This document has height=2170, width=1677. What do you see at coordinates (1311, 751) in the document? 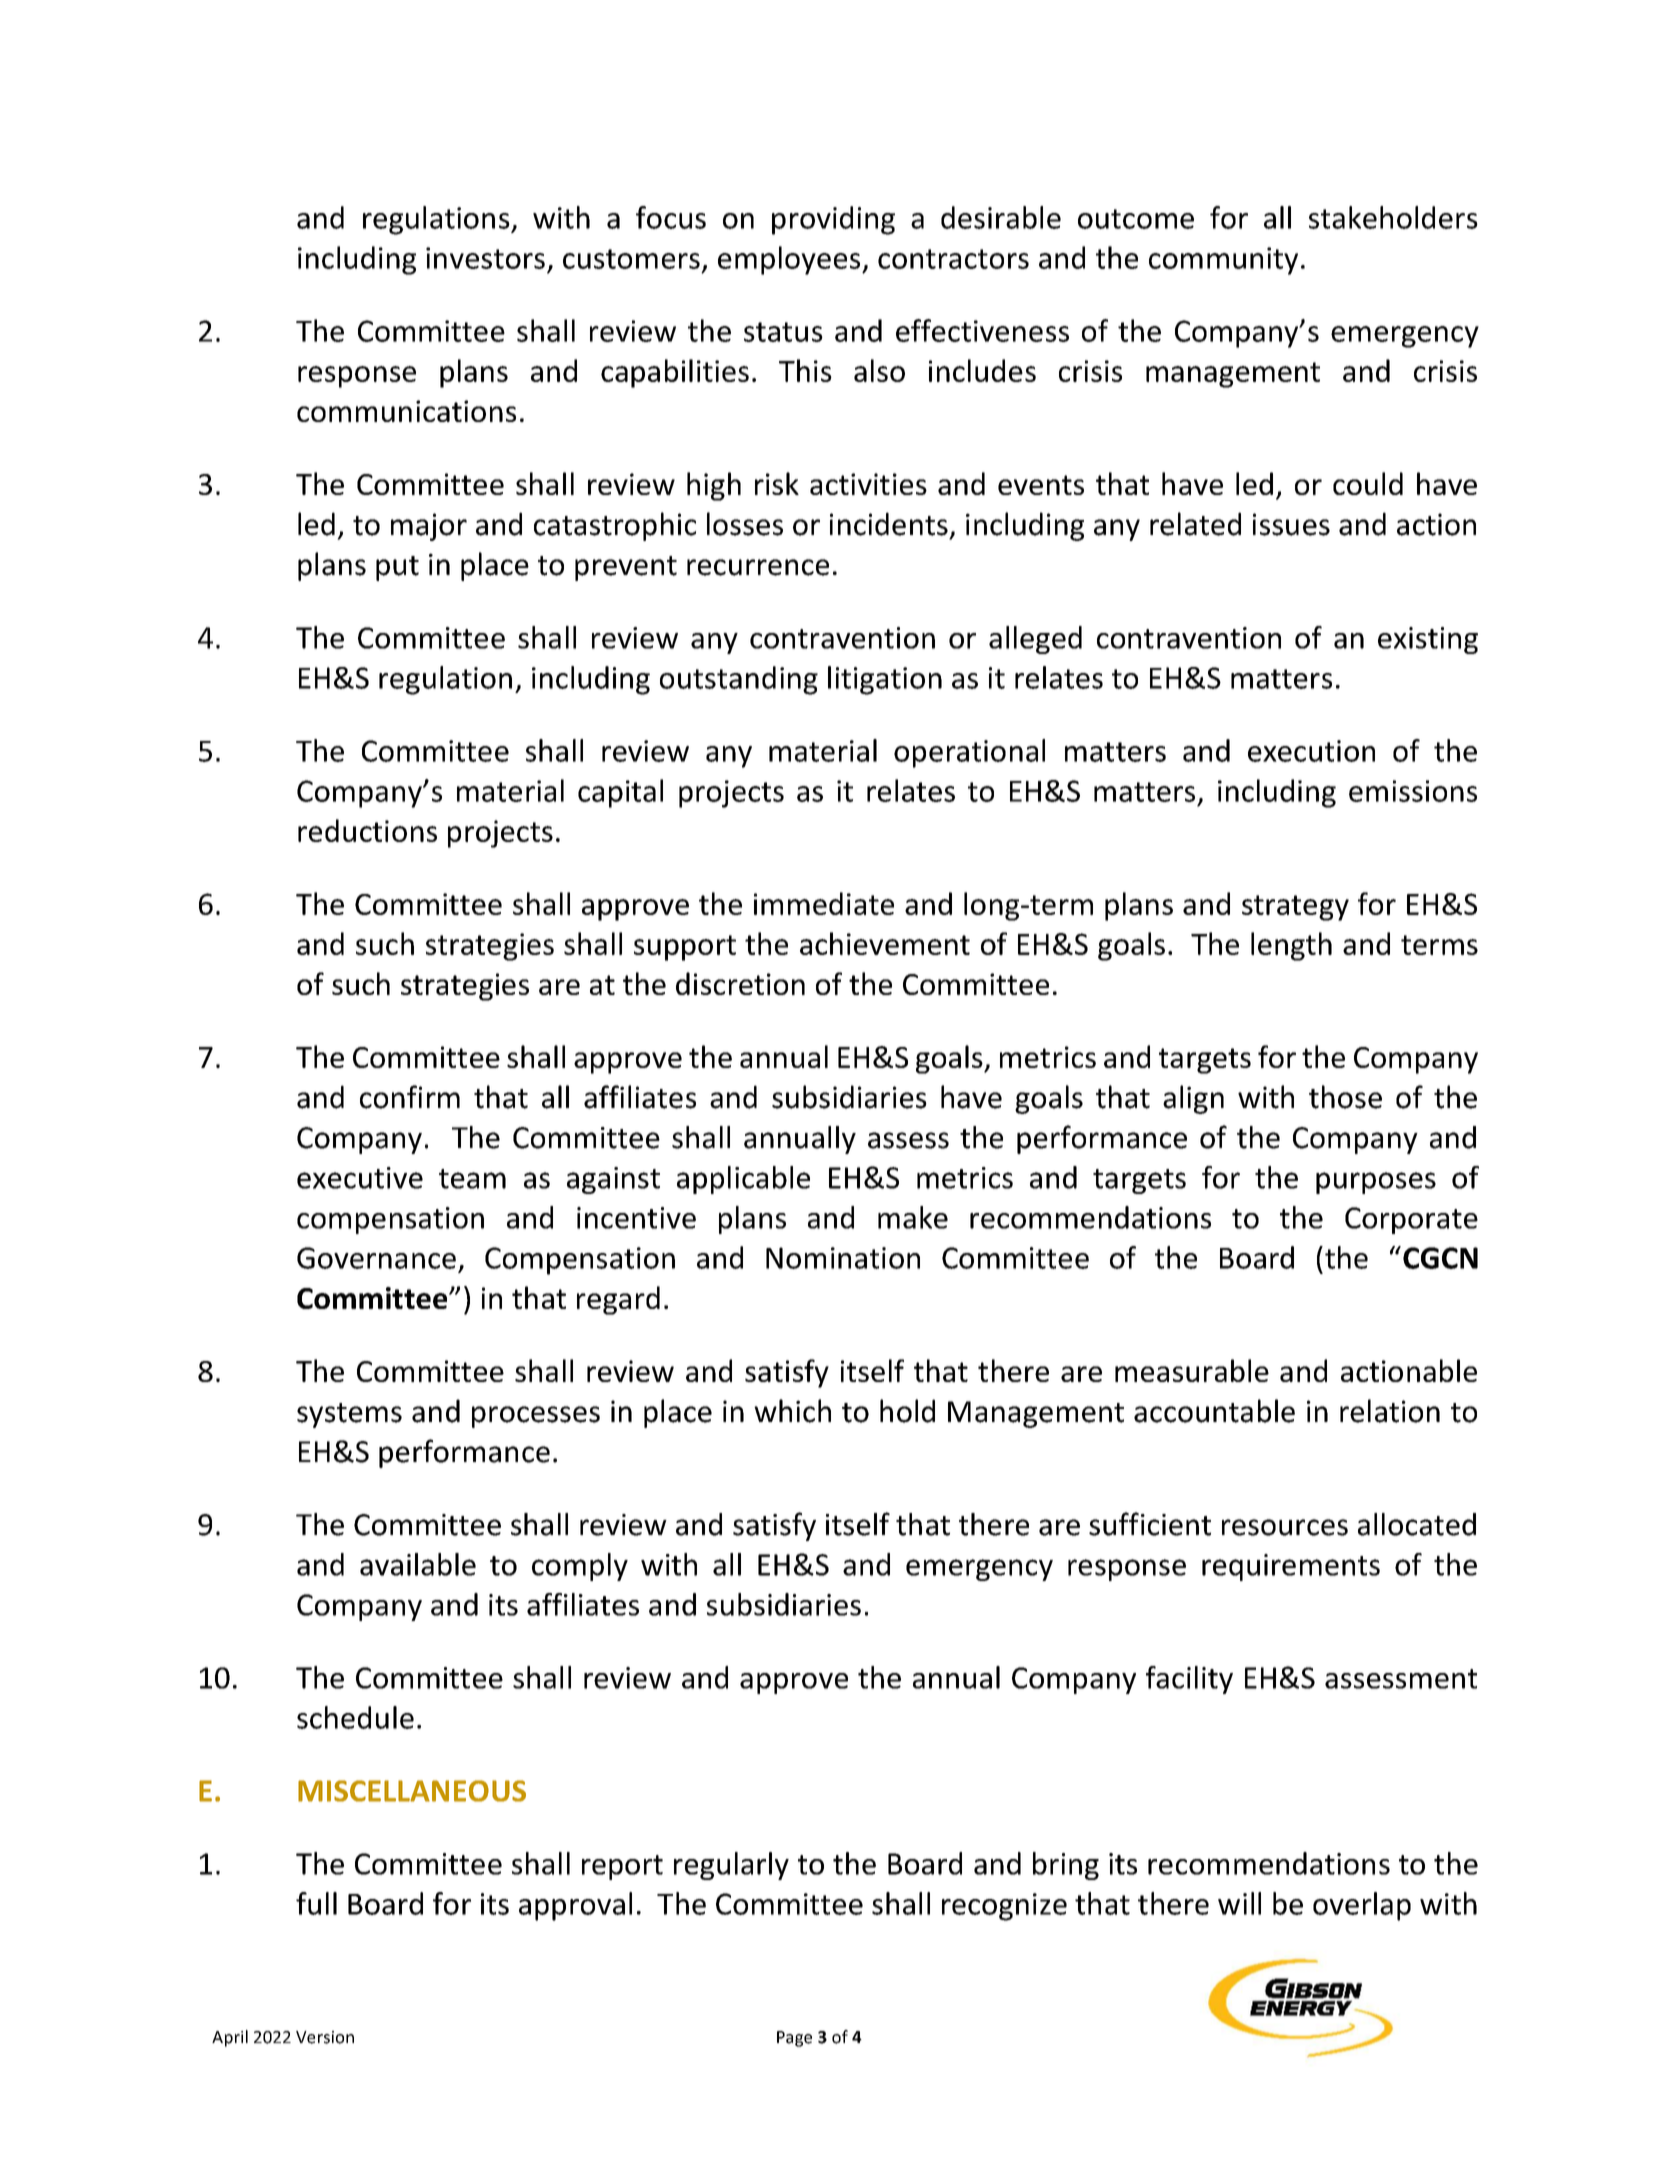
I see `execution` at bounding box center [1311, 751].
